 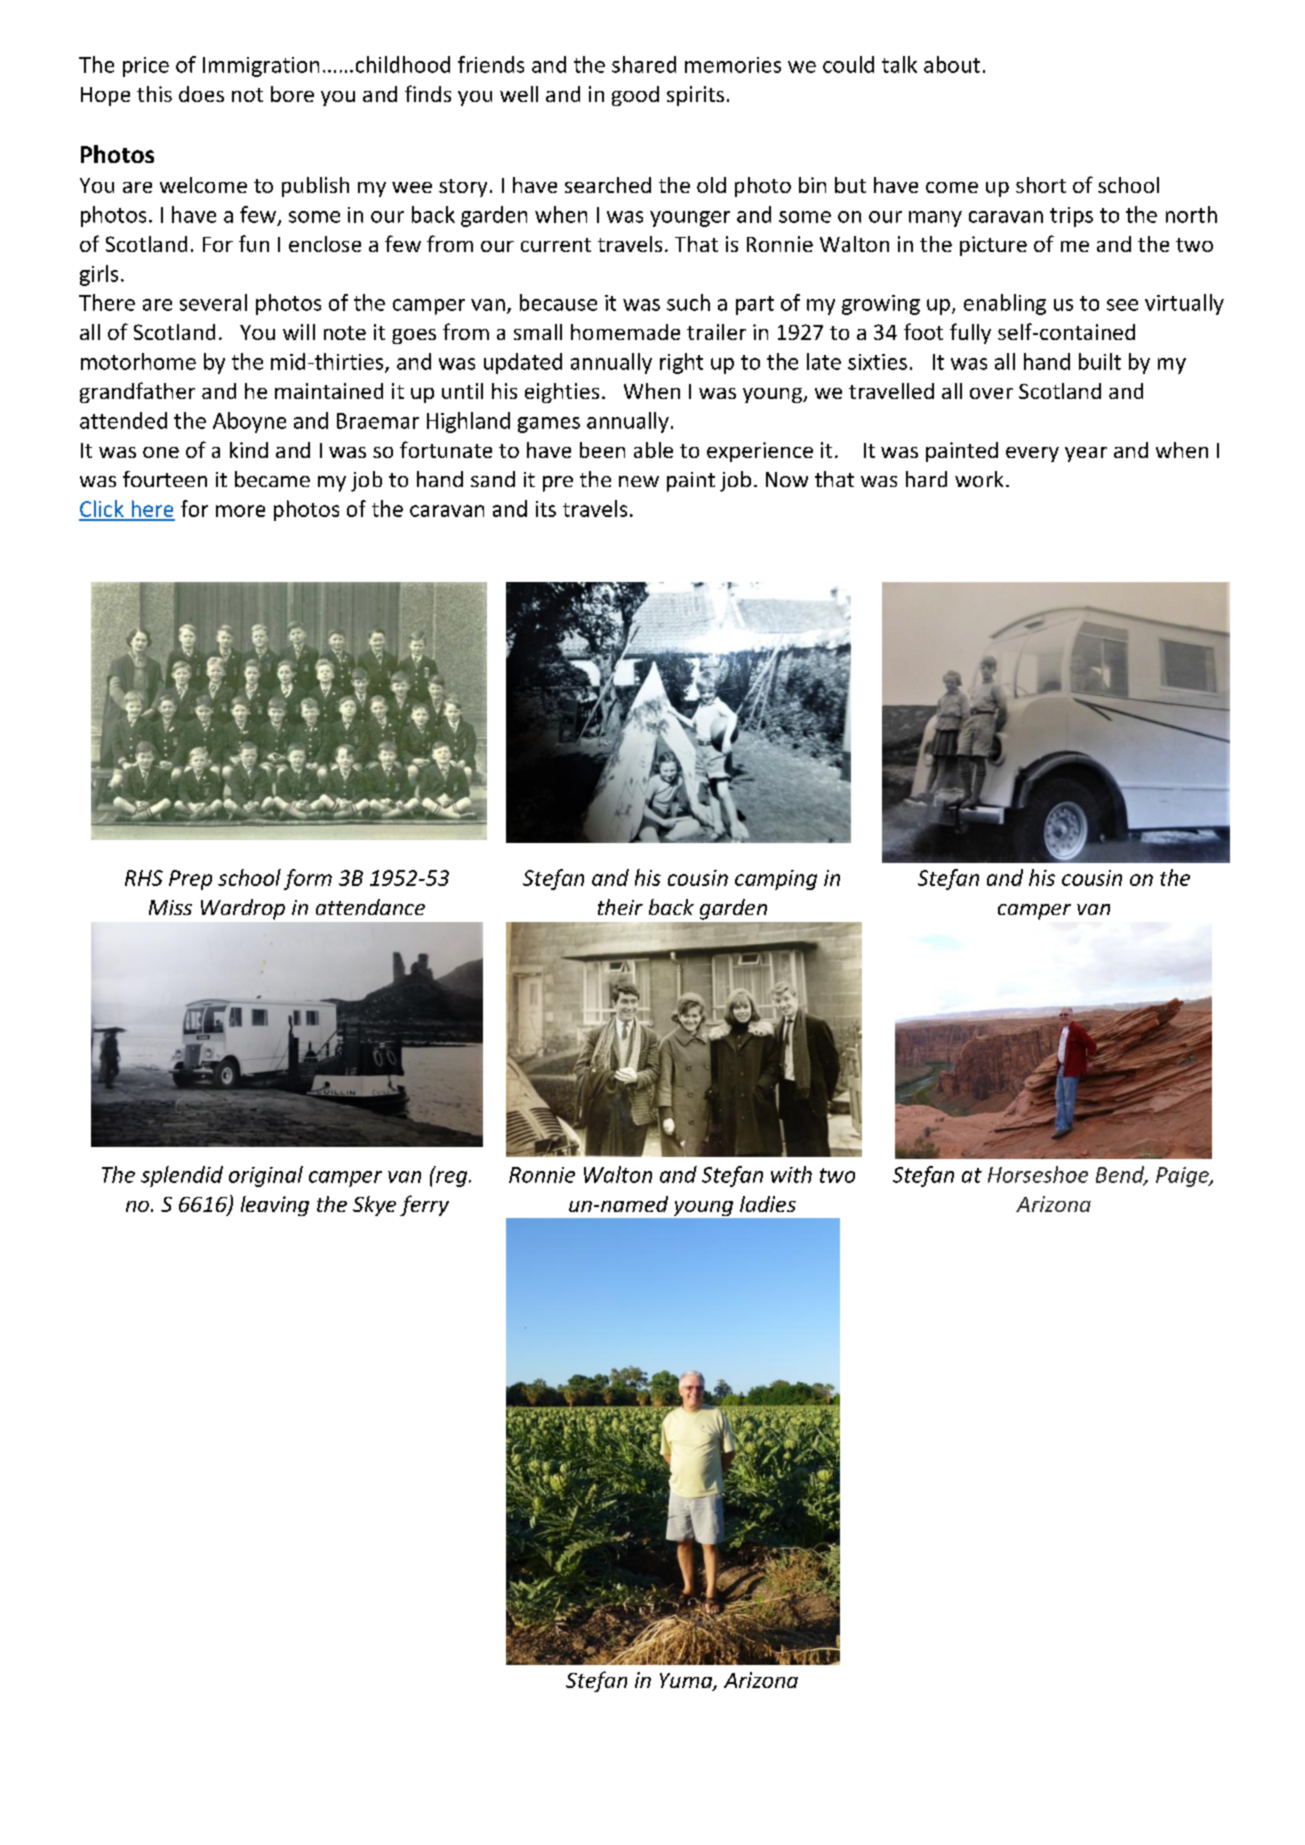 I want to click on original, so click(x=266, y=1176).
